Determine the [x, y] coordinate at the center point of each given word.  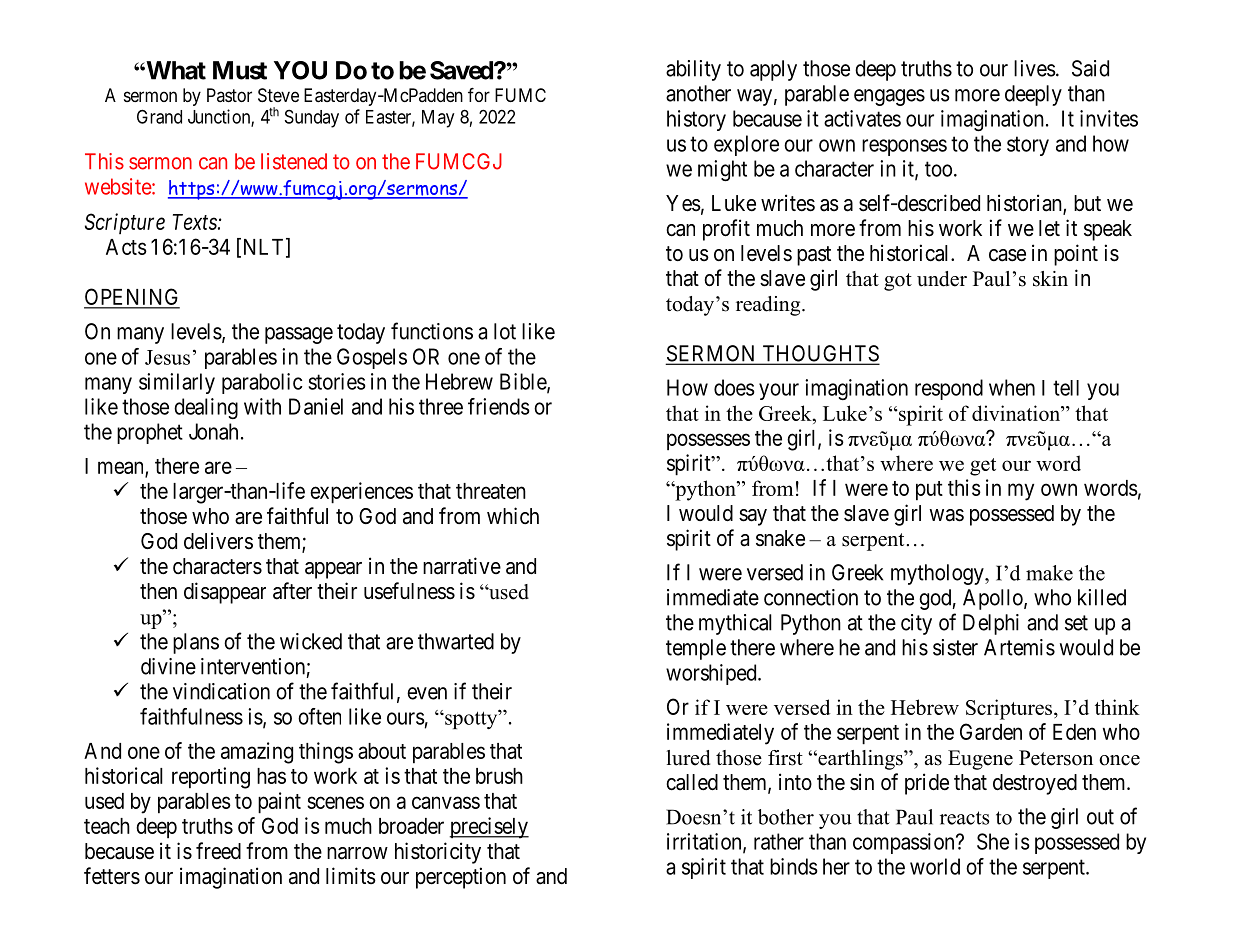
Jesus [167, 357]
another [698, 93]
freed [218, 851]
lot [505, 331]
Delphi [991, 624]
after [292, 591]
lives [1035, 68]
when [1012, 387]
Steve [278, 95]
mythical [735, 624]
